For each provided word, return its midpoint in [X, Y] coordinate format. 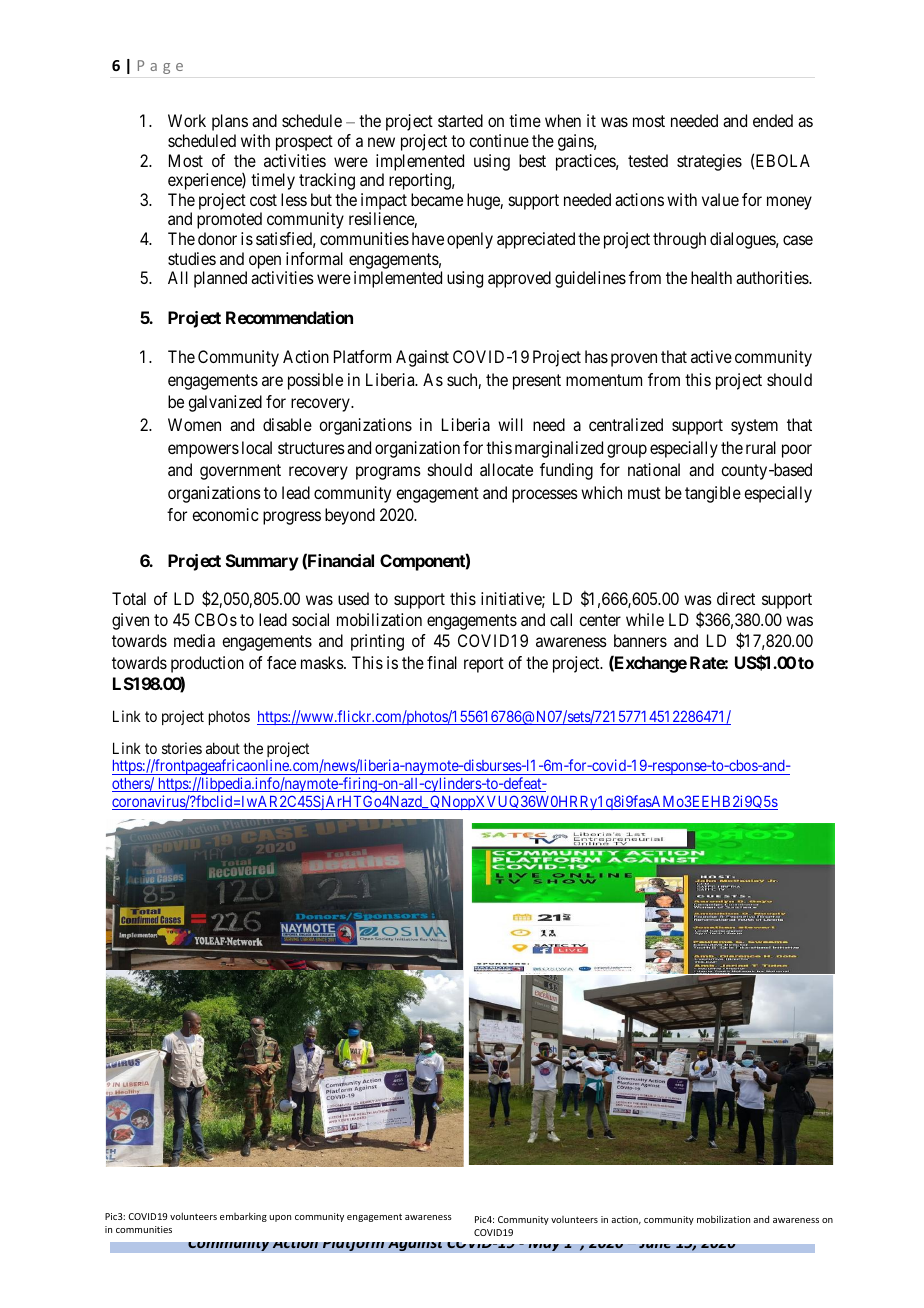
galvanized [225, 403]
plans [230, 122]
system [754, 427]
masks [322, 662]
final [442, 662]
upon [280, 1218]
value [720, 199]
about [223, 748]
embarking [243, 1217]
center [600, 620]
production [207, 664]
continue [499, 140]
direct [736, 598]
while [645, 619]
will [510, 424]
